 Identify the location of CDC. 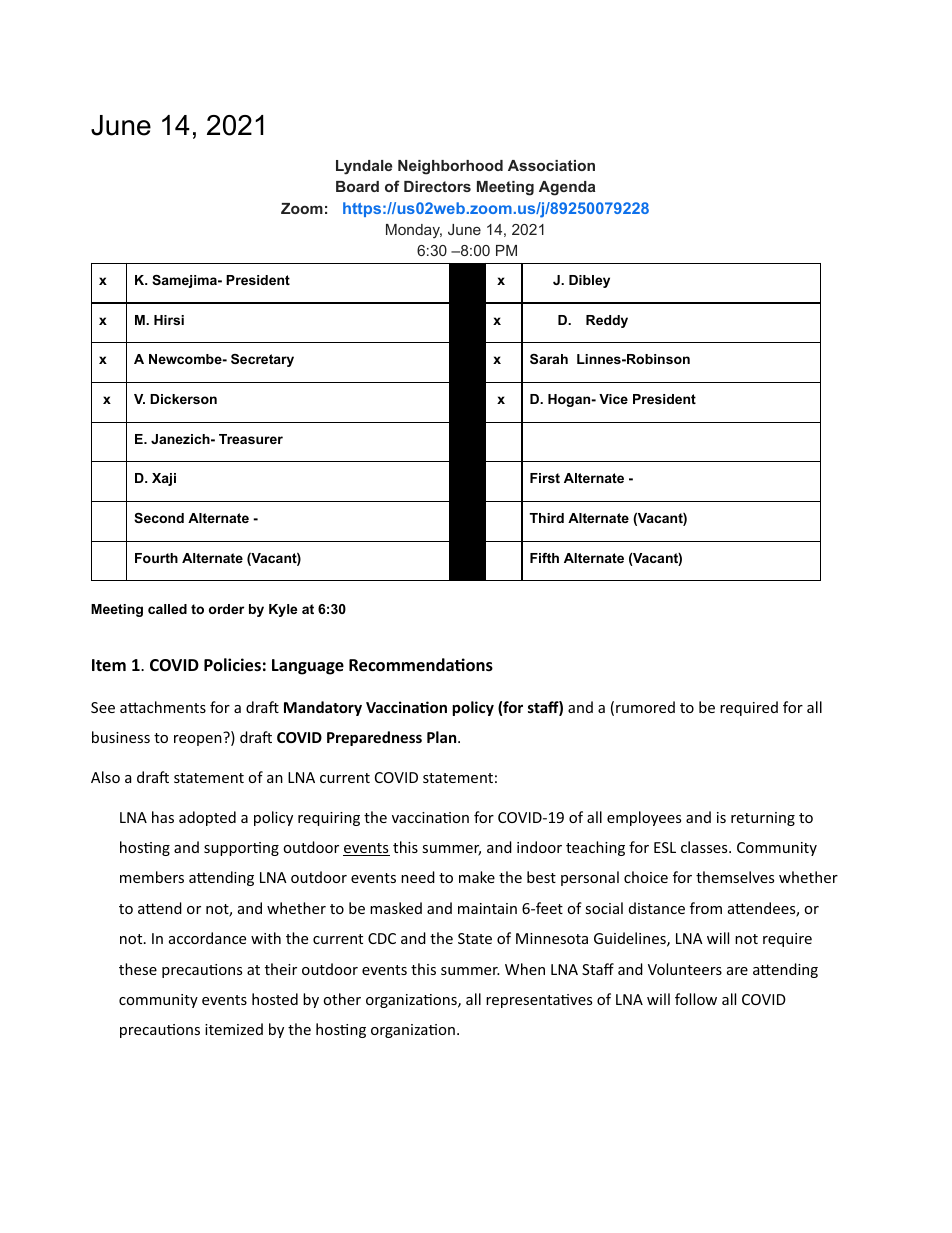
(382, 938).
